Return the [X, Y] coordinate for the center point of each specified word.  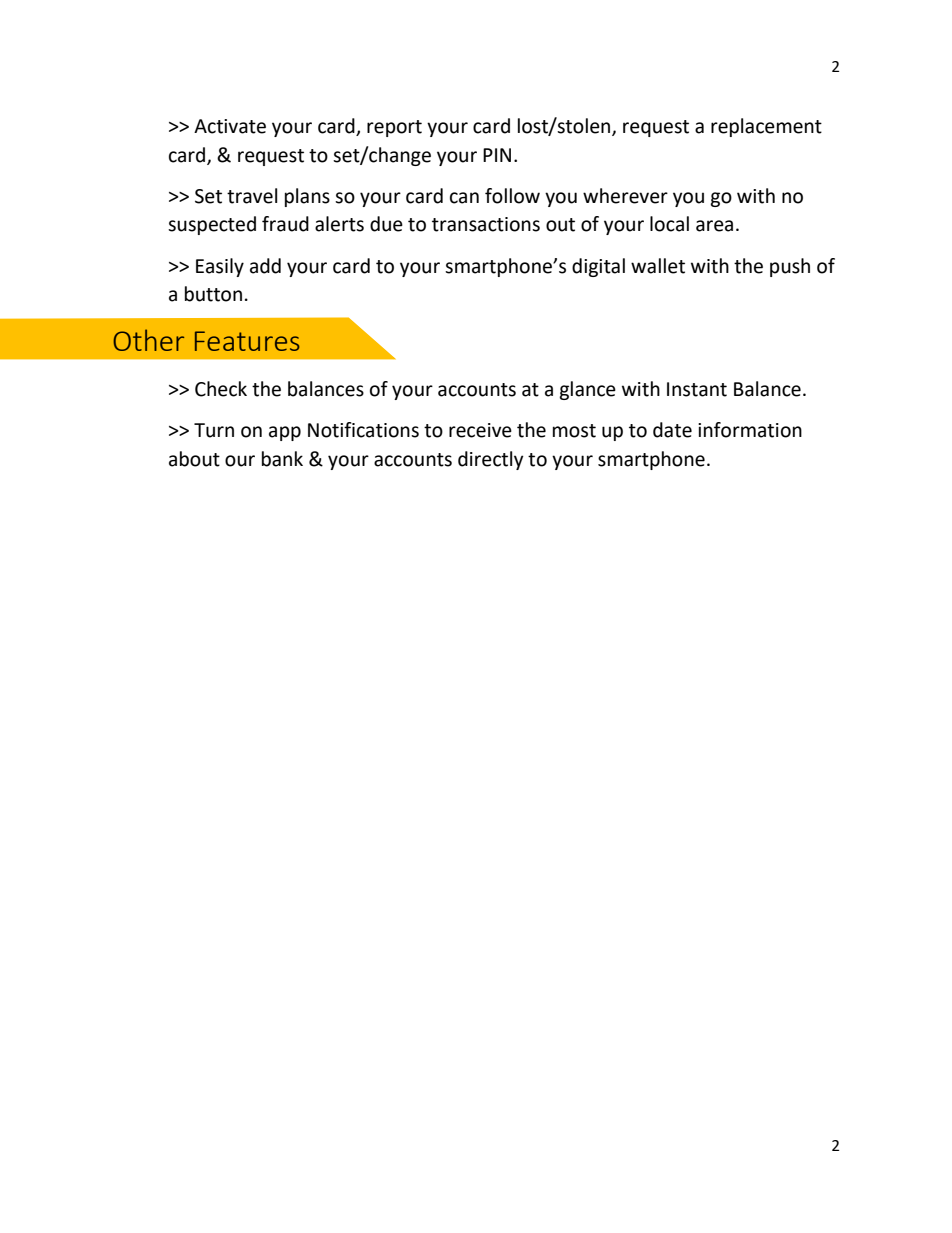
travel [252, 196]
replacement [766, 127]
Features [247, 341]
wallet [658, 266]
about [194, 459]
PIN [497, 155]
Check [221, 389]
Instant [697, 389]
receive [480, 430]
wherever [625, 196]
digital [598, 267]
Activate [230, 126]
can [464, 198]
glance [587, 390]
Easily [220, 267]
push [790, 267]
